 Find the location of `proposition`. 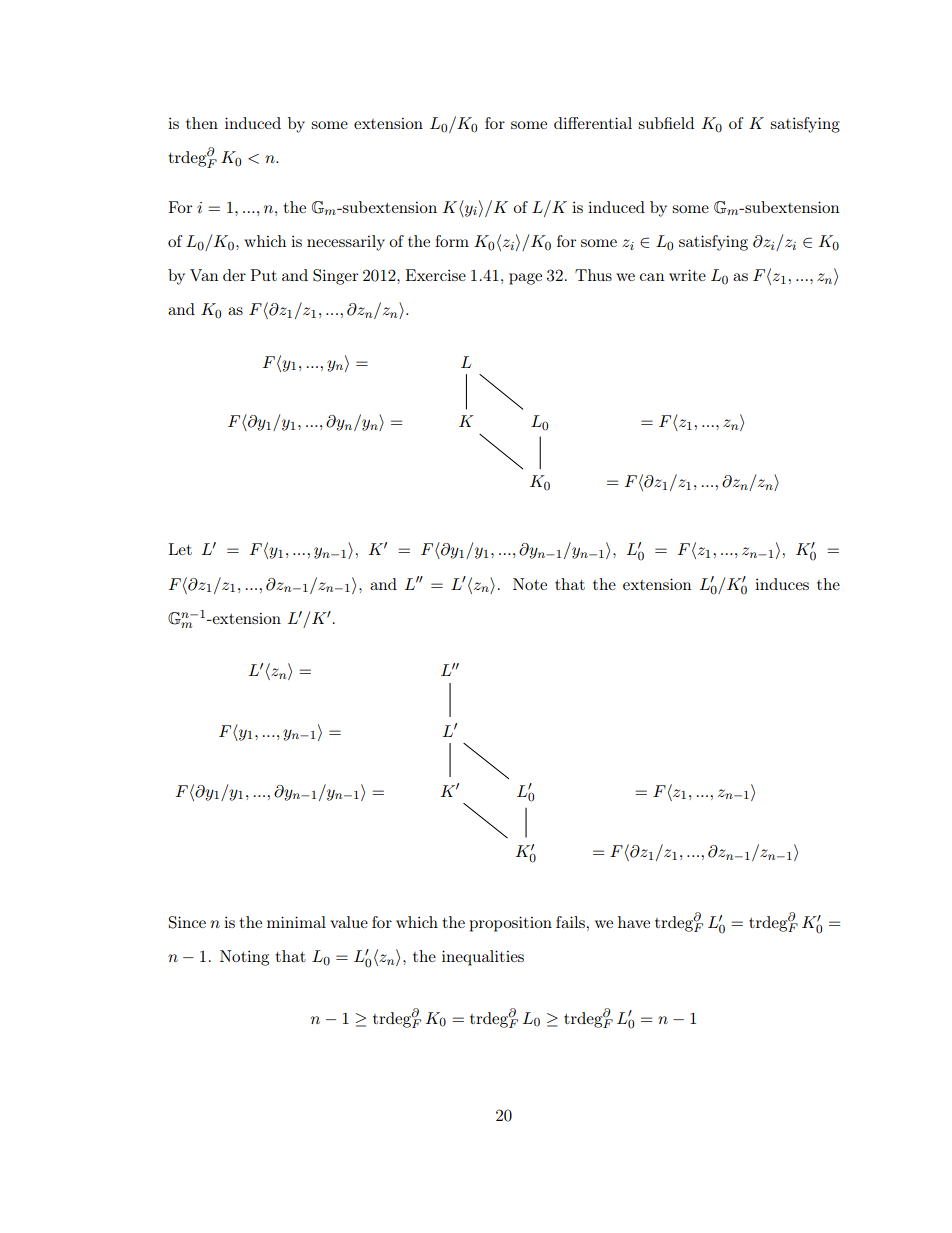

proposition is located at coordinates (511, 924).
